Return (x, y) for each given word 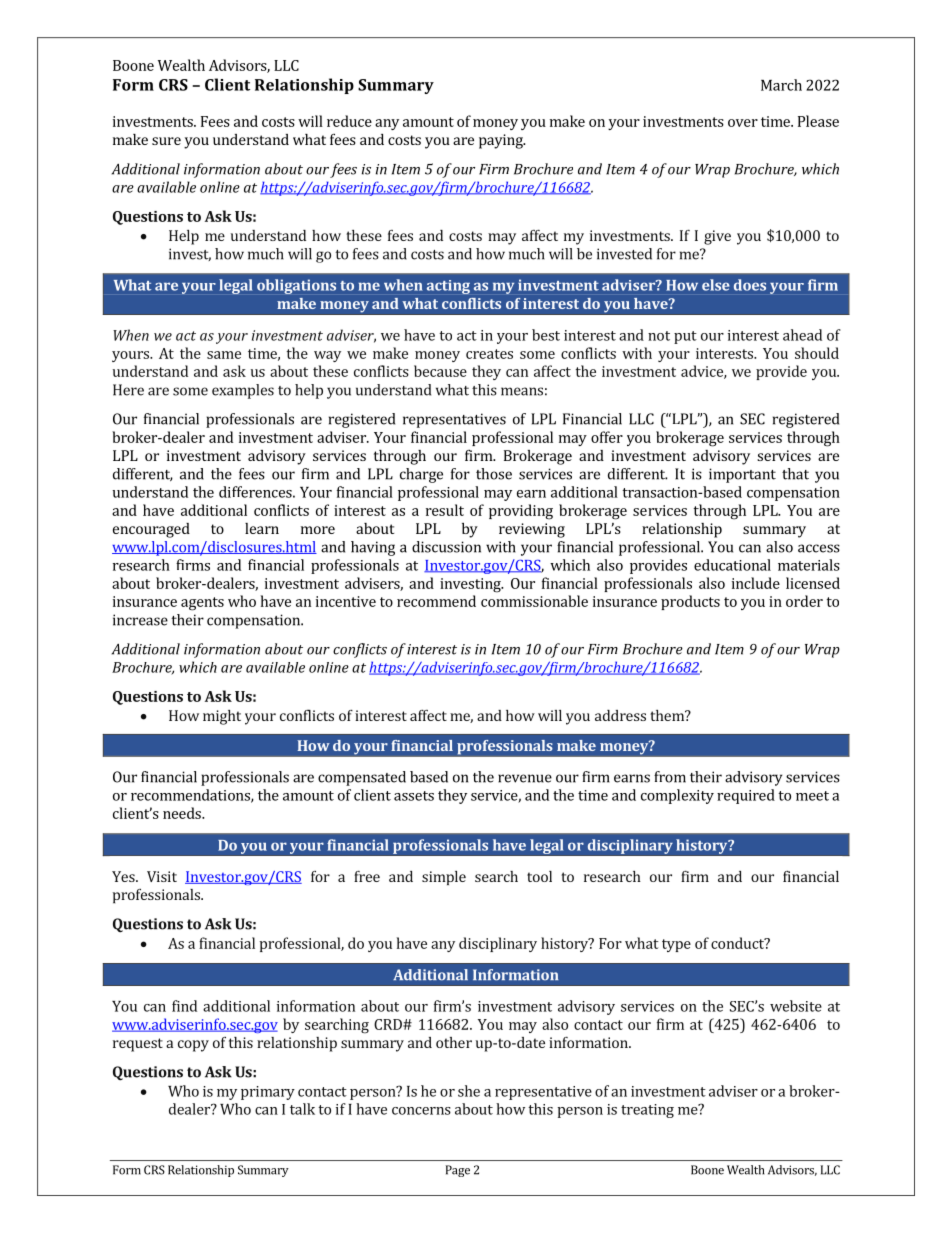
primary (268, 1093)
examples (243, 391)
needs (183, 813)
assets (414, 796)
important (742, 475)
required (746, 796)
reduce (349, 121)
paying (502, 141)
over (743, 123)
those (494, 474)
